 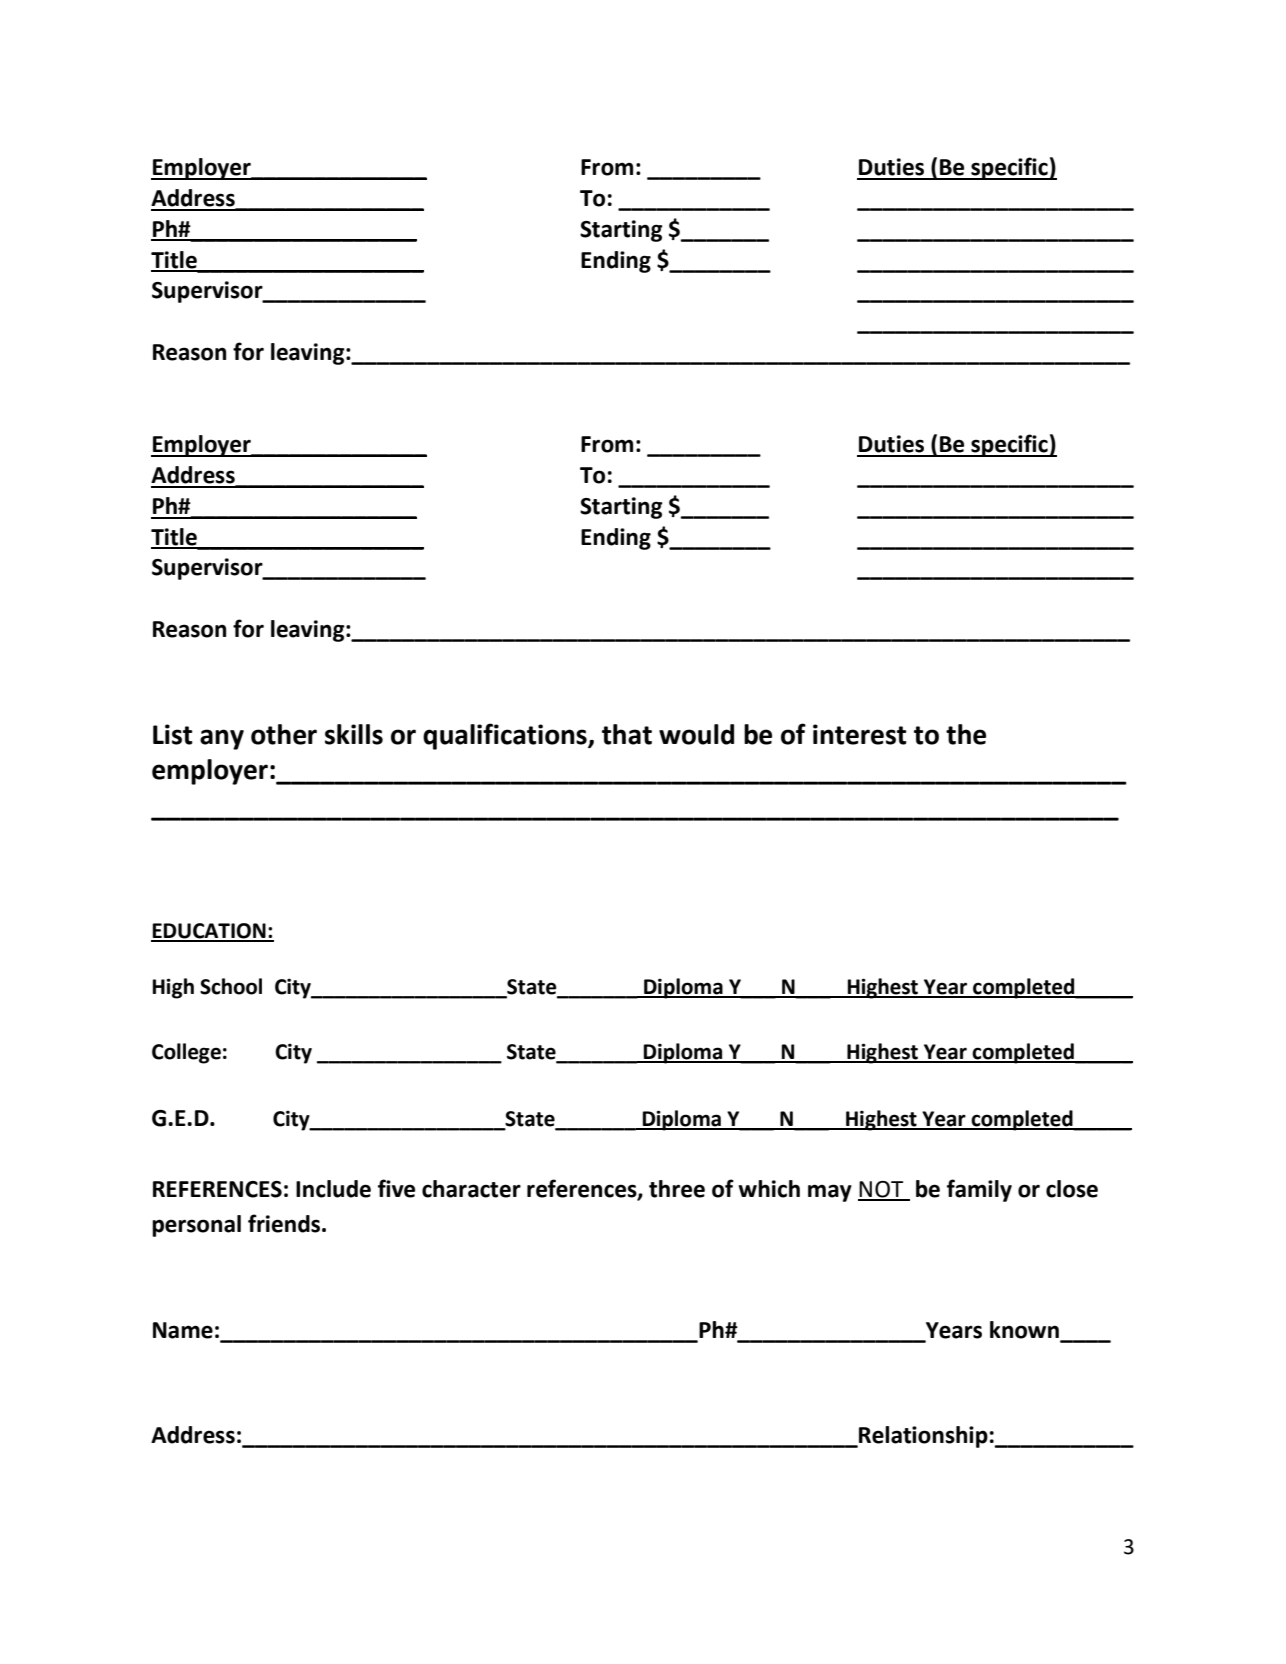 What do you see at coordinates (506, 736) in the screenshot?
I see `qualifications` at bounding box center [506, 736].
